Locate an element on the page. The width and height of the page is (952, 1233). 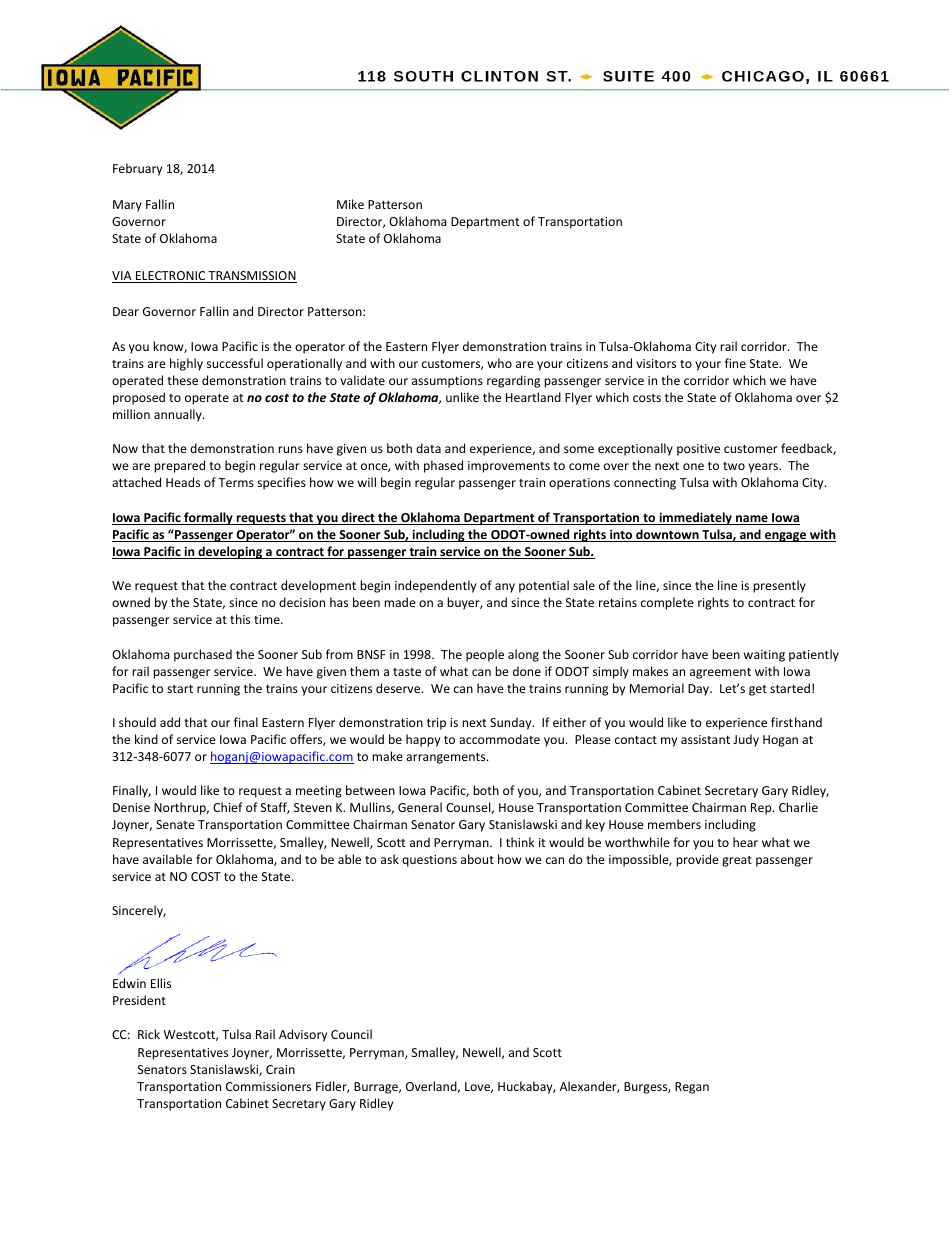
positive is located at coordinates (698, 450).
